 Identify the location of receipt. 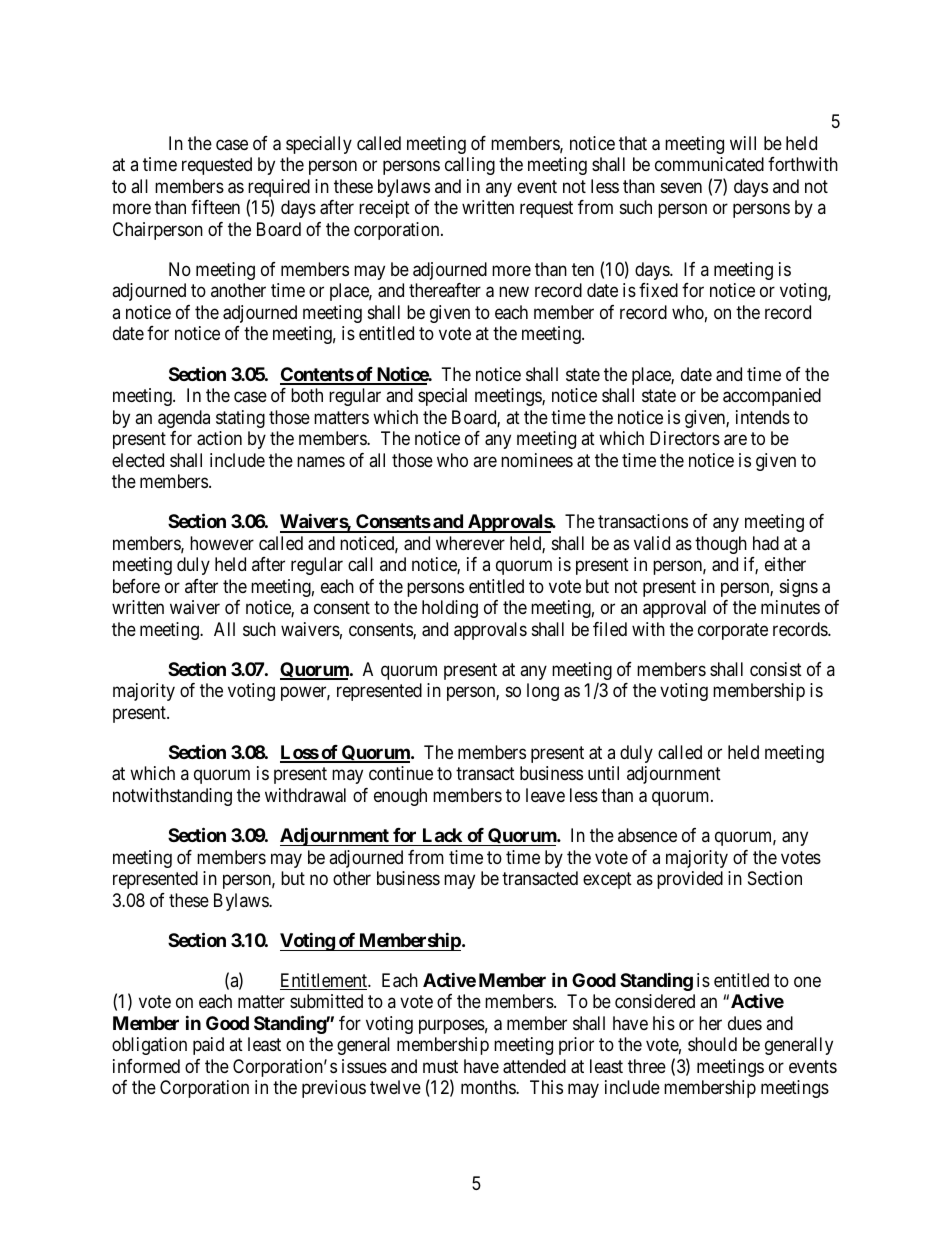
(384, 209).
